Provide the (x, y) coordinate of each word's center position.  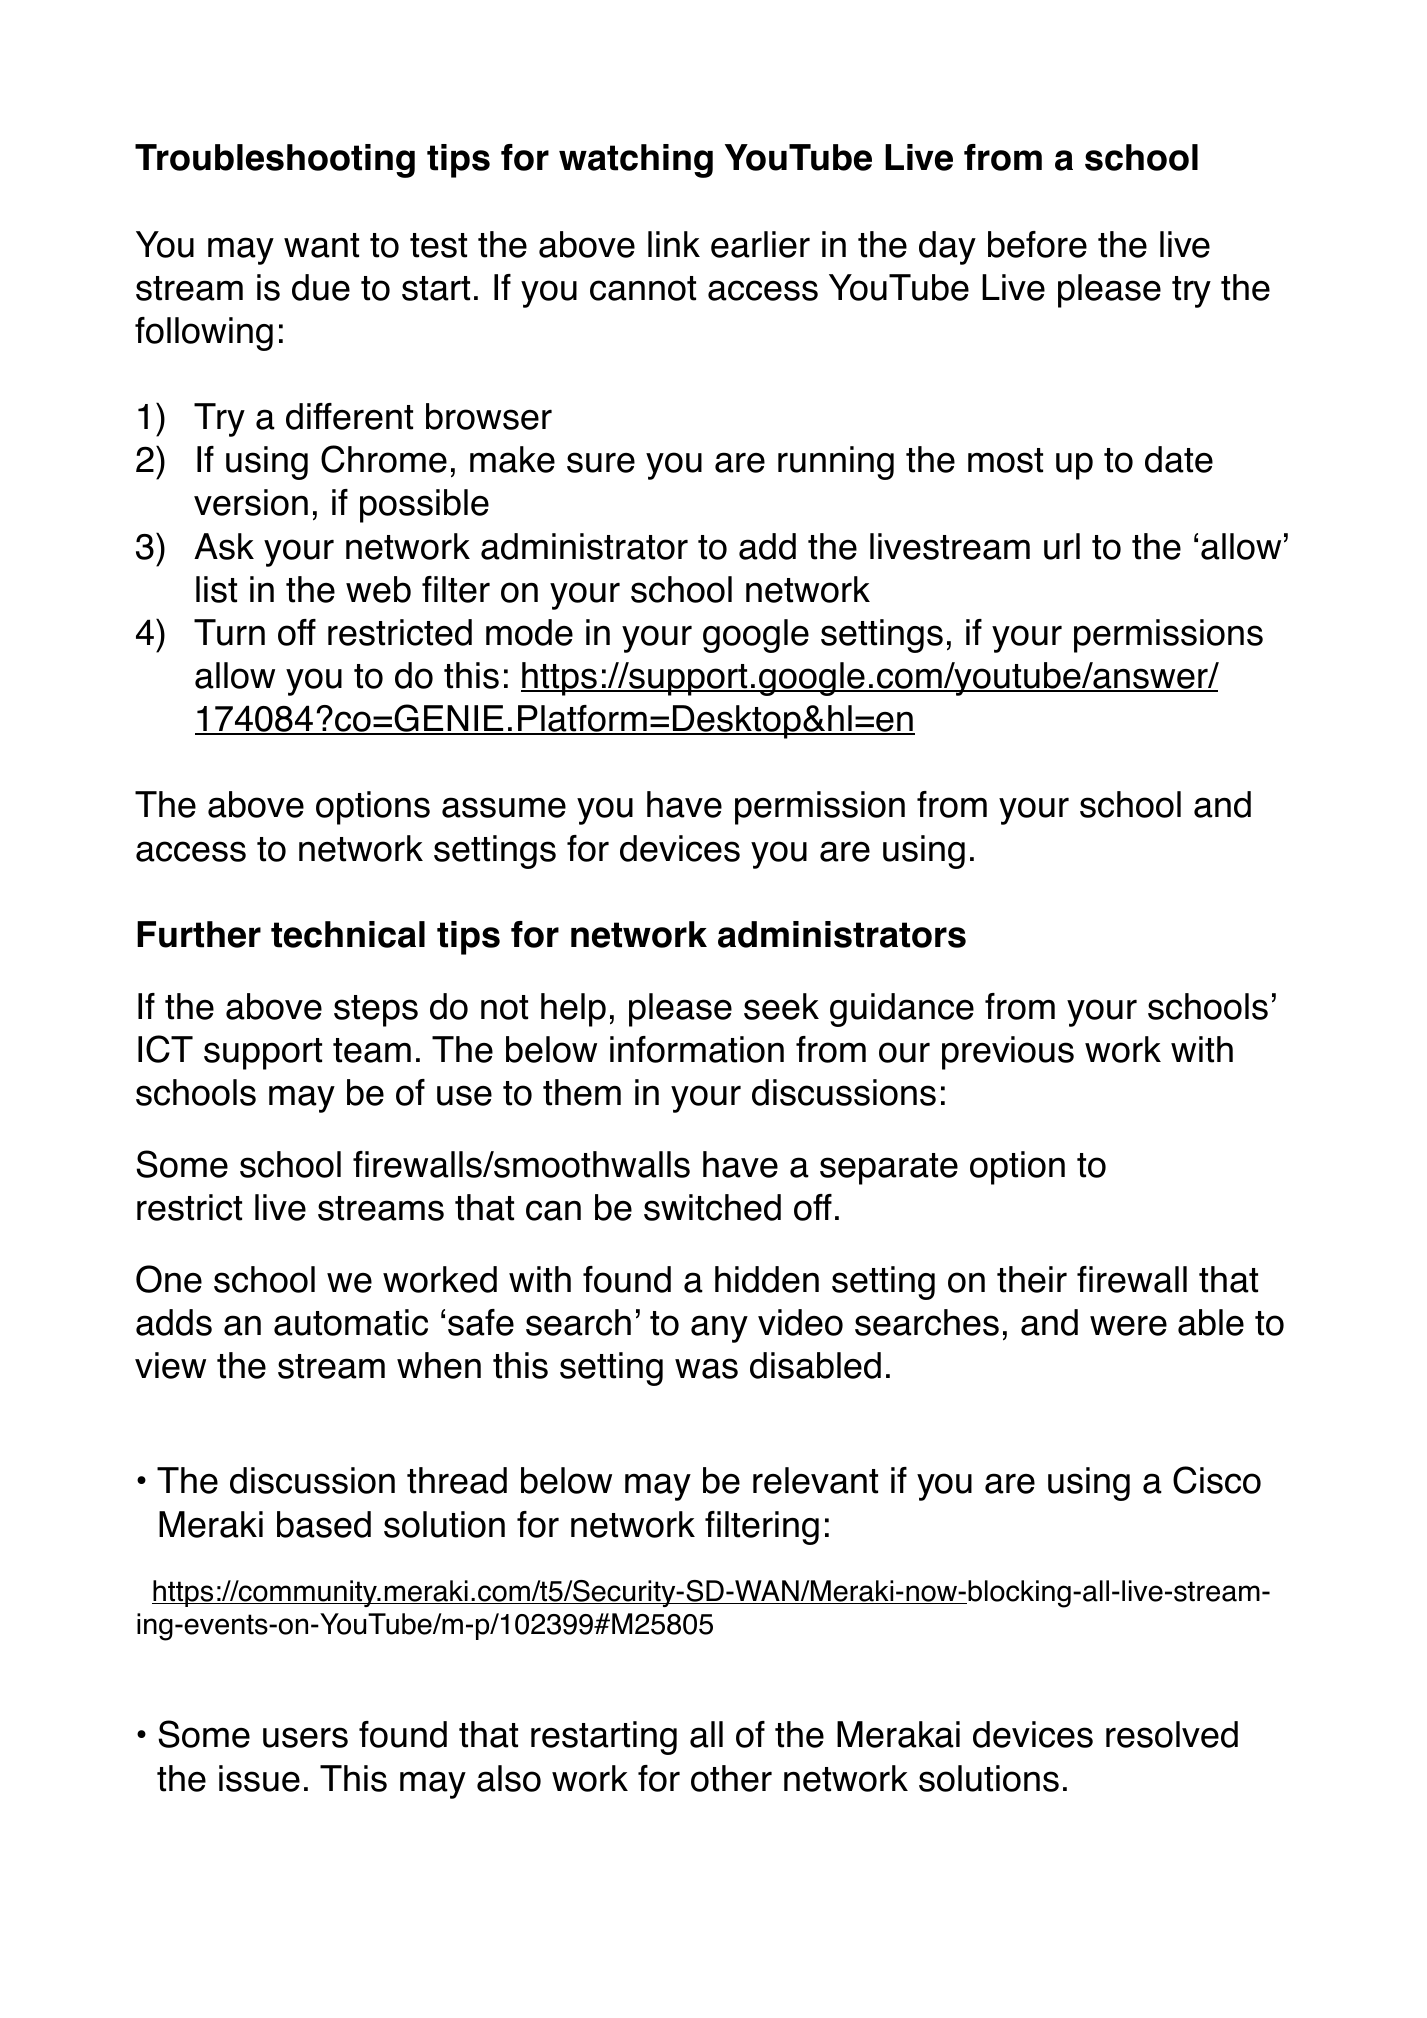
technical (348, 934)
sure (601, 462)
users (305, 1737)
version (251, 502)
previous (1008, 1053)
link (674, 244)
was (706, 1368)
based (324, 1524)
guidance (902, 1010)
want (321, 245)
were (1128, 1325)
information (697, 1049)
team (372, 1050)
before (1037, 244)
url (1062, 546)
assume (504, 807)
